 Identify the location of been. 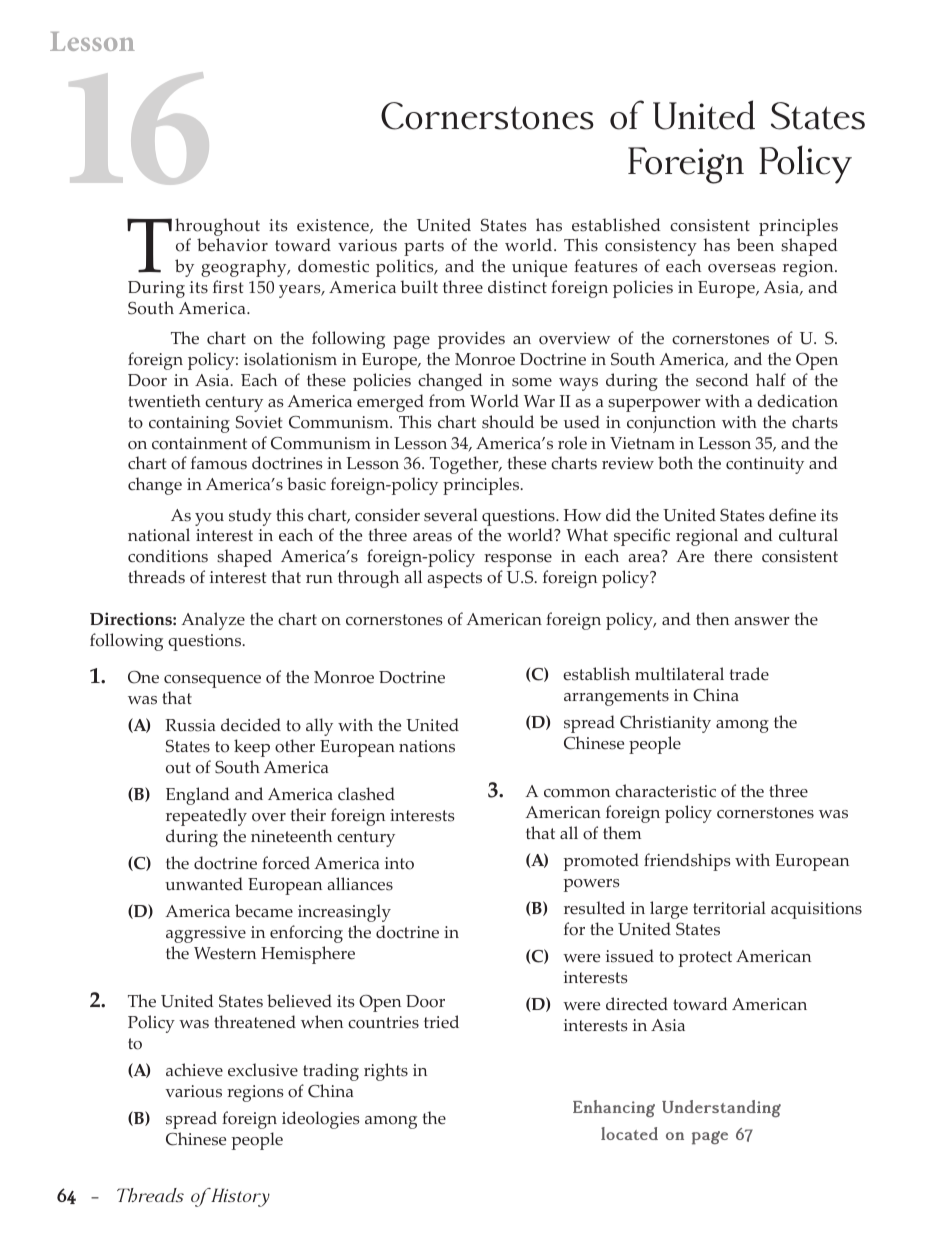
(755, 245).
